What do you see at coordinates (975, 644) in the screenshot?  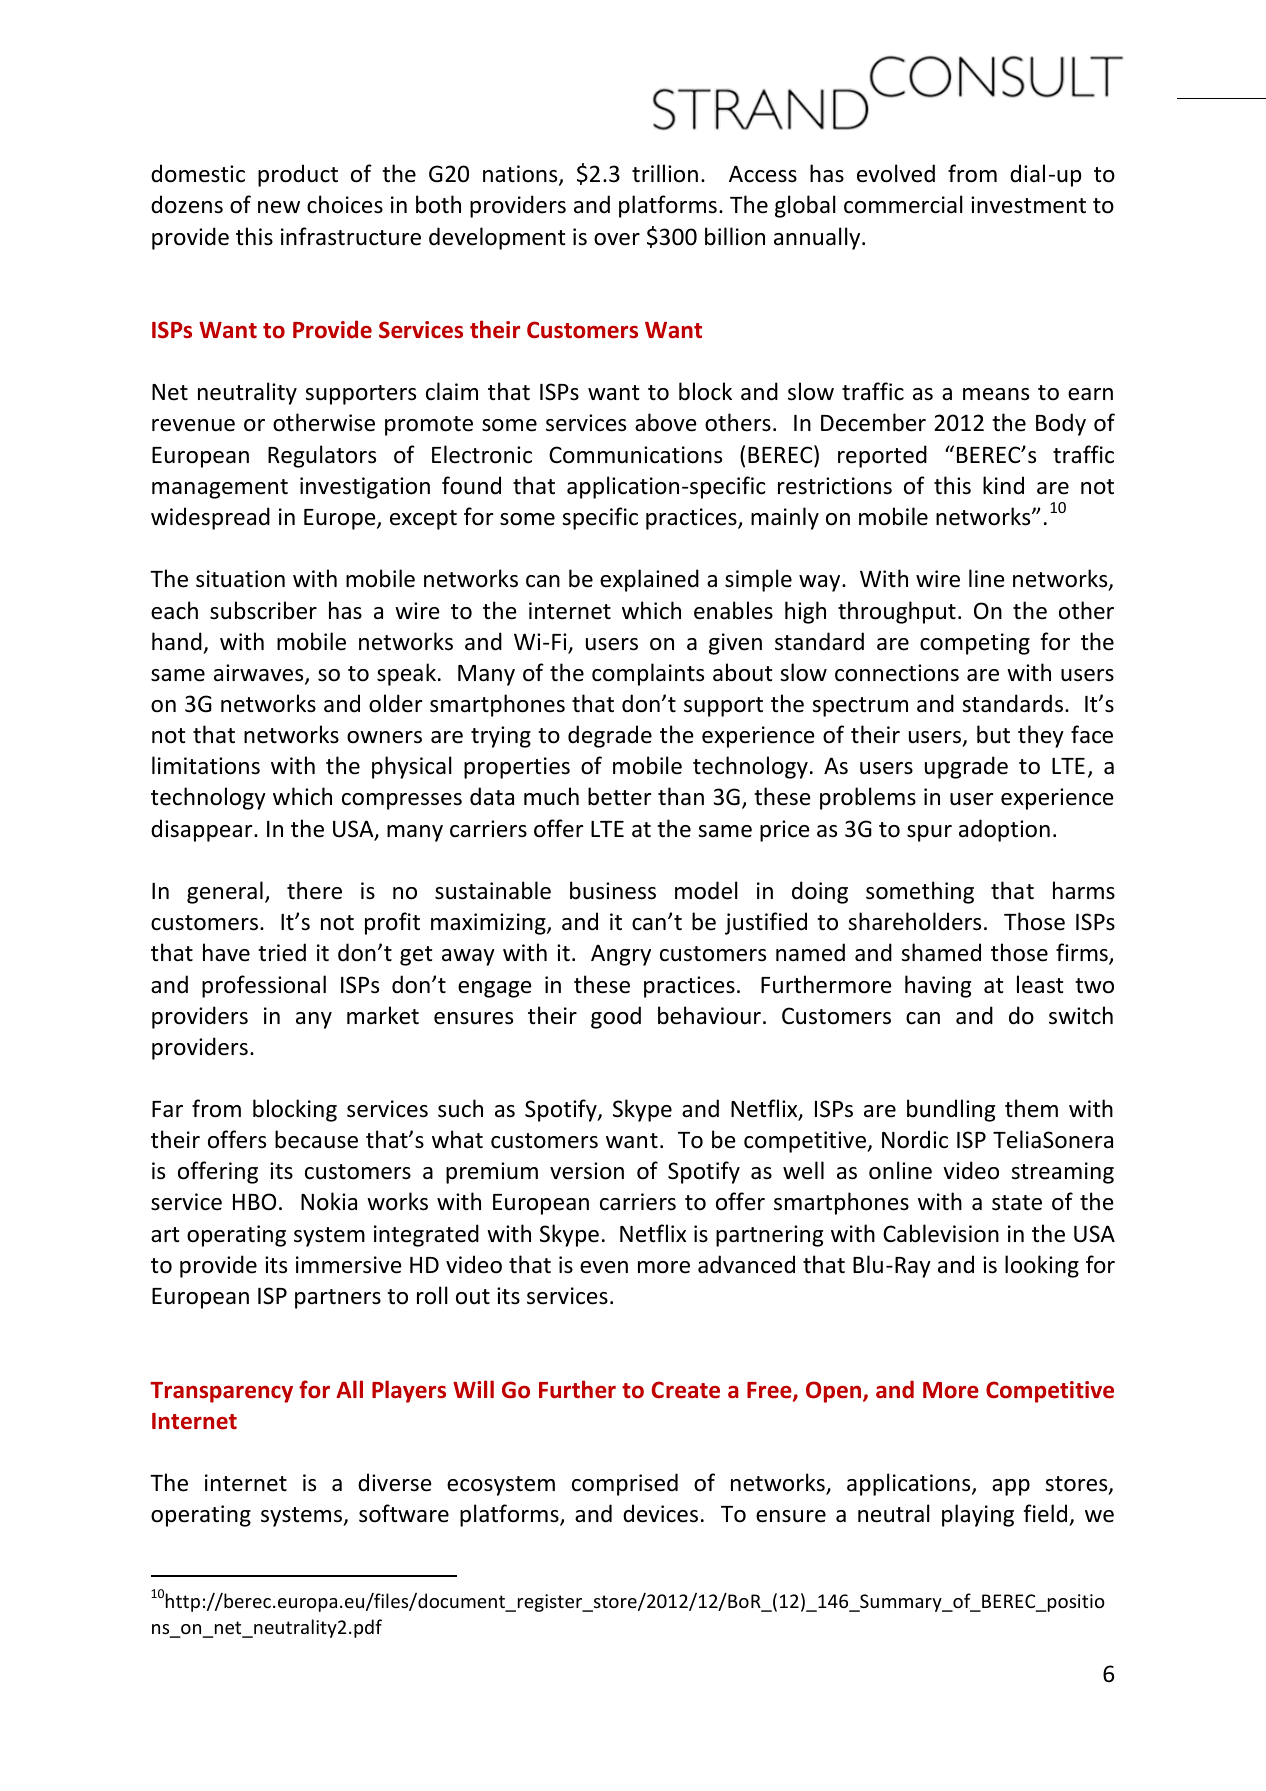 I see `competing` at bounding box center [975, 644].
